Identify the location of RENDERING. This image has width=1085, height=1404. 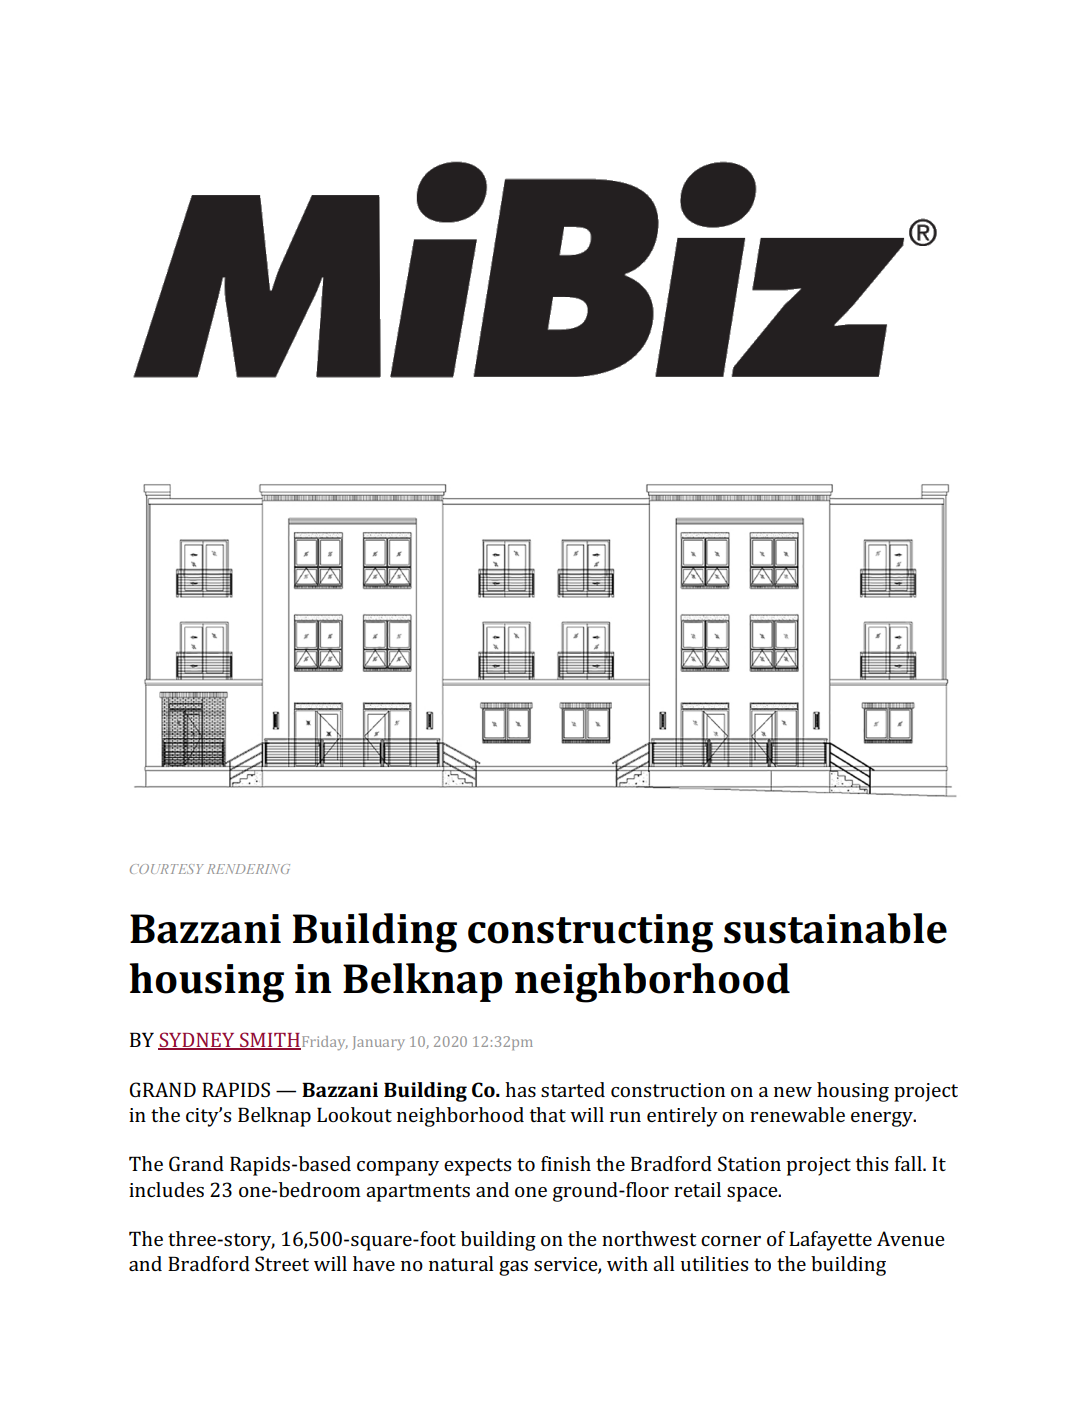
(248, 869).
